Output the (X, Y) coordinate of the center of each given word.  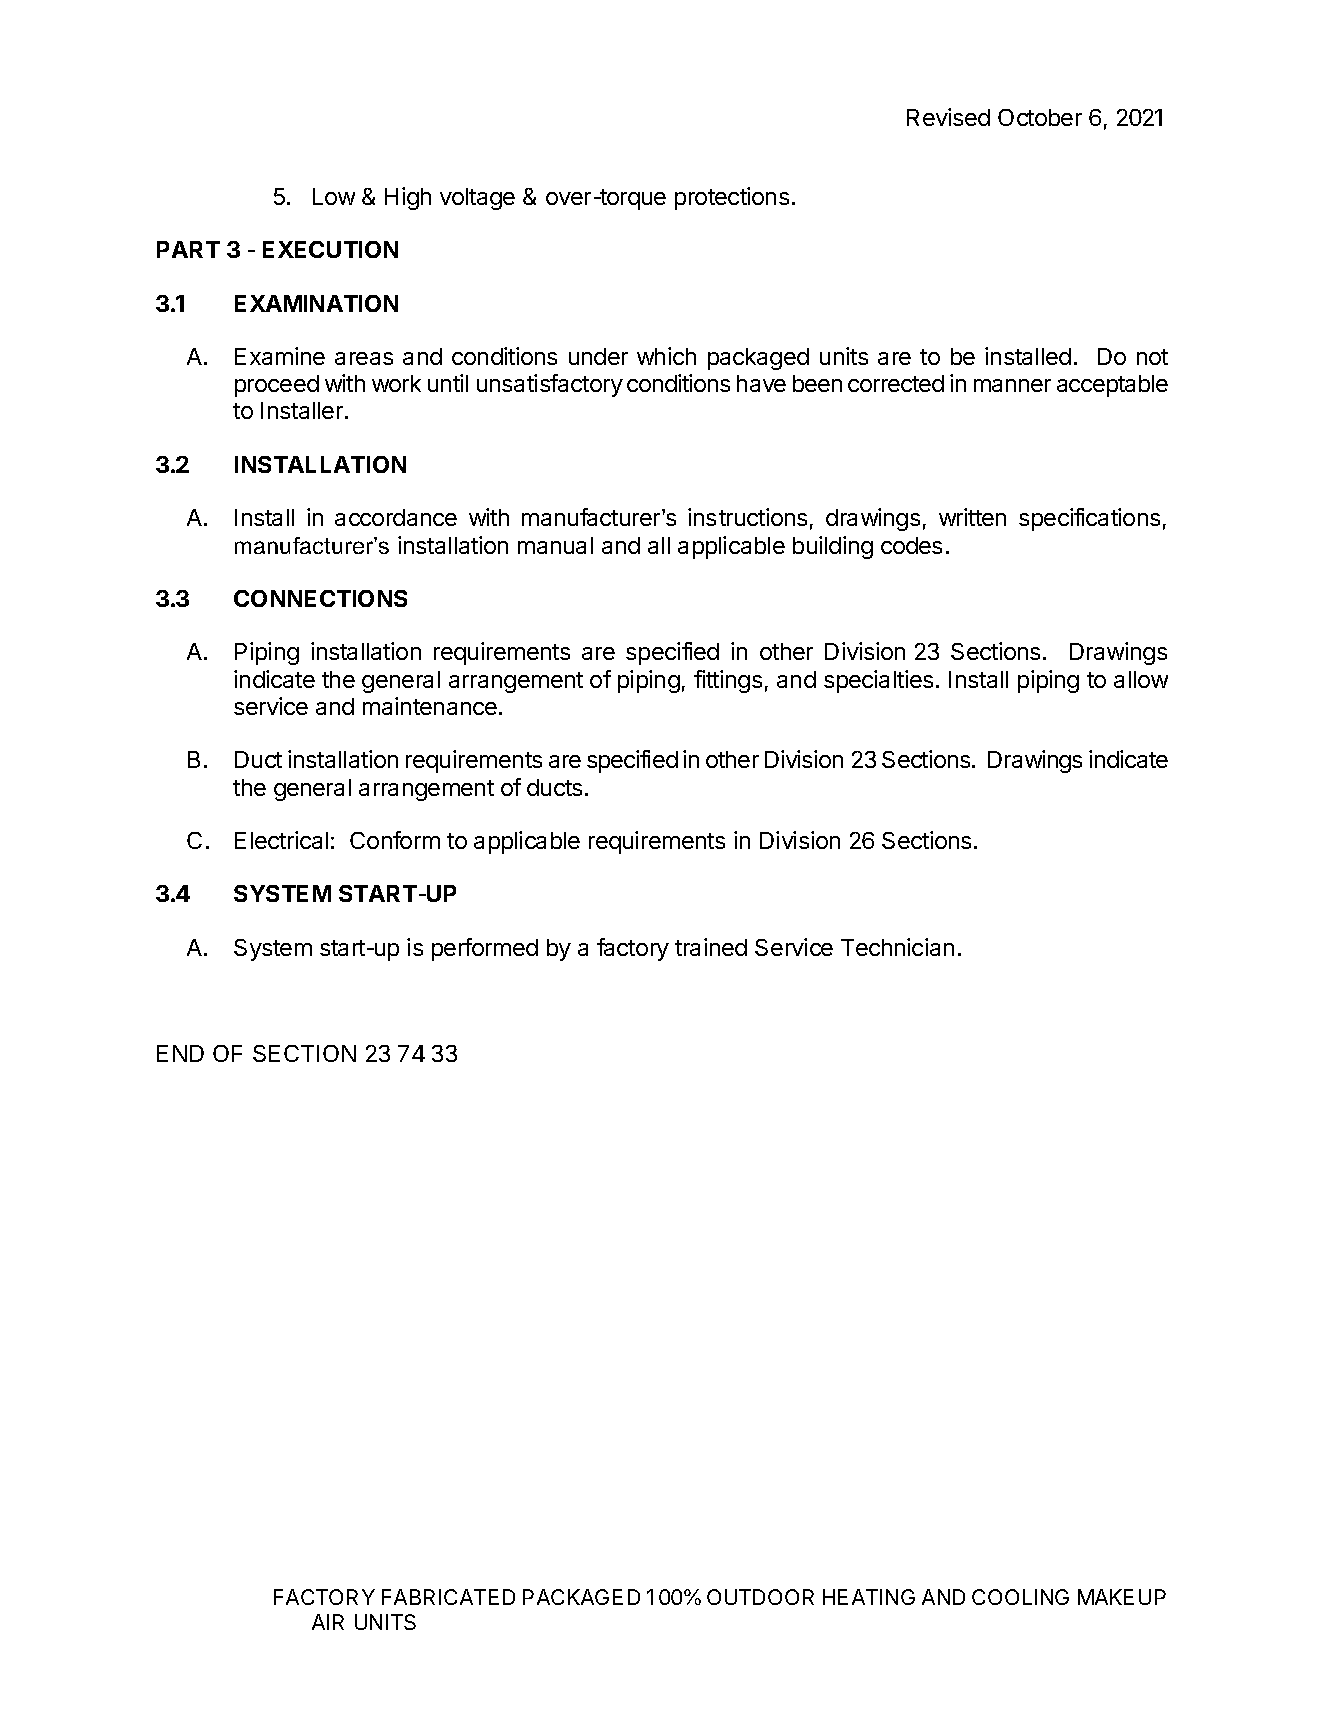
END (180, 1053)
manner (1012, 385)
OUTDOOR (760, 1597)
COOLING (1020, 1597)
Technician (897, 947)
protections (732, 198)
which (666, 356)
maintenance (430, 706)
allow (1141, 679)
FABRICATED (448, 1597)
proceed (277, 386)
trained (711, 947)
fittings (728, 681)
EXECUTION (330, 249)
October (1040, 117)
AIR (328, 1622)
